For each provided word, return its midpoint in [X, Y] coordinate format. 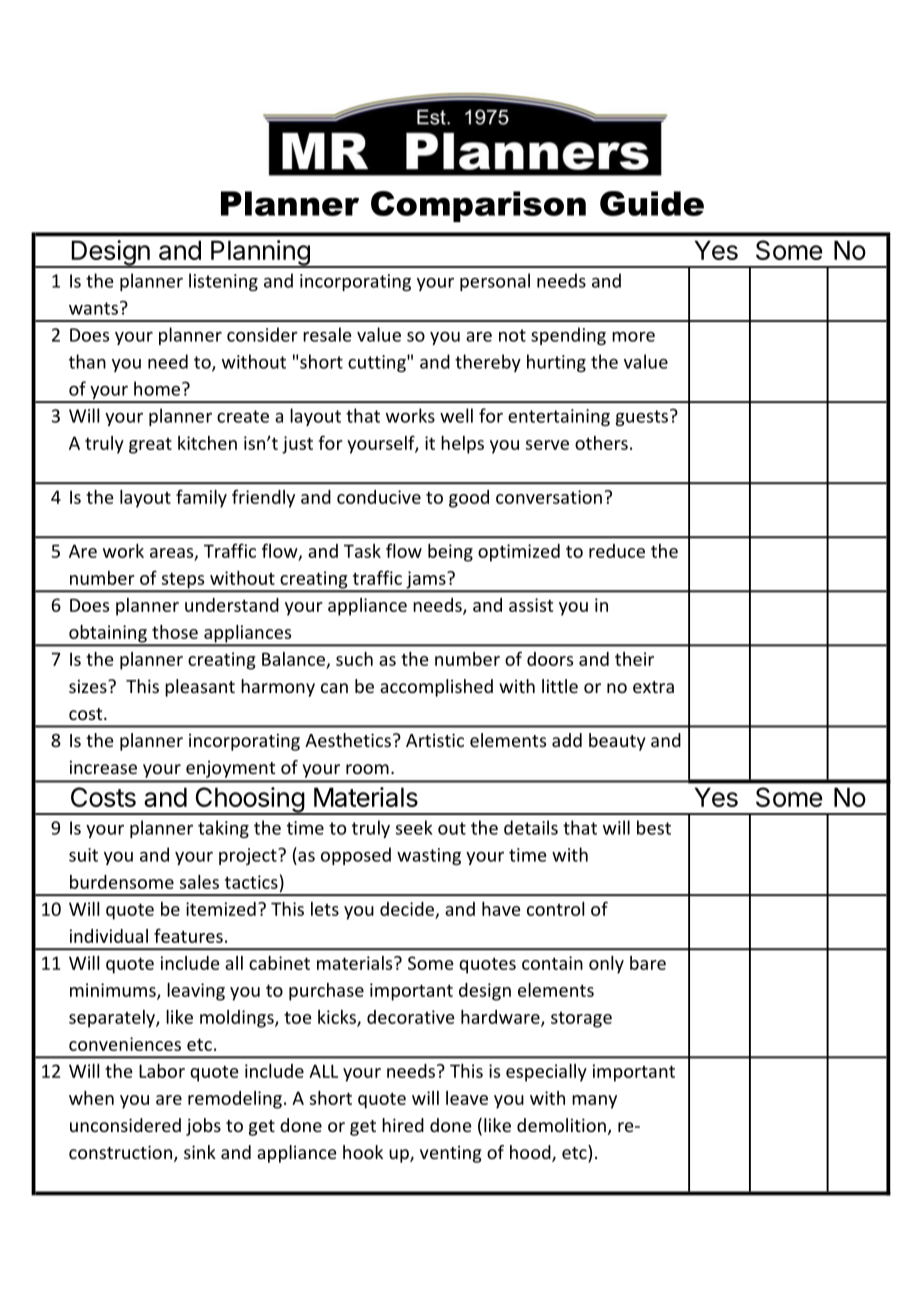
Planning [260, 254]
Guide [652, 203]
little [560, 686]
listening [223, 282]
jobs [203, 1127]
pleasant [200, 688]
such [354, 659]
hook [363, 1152]
